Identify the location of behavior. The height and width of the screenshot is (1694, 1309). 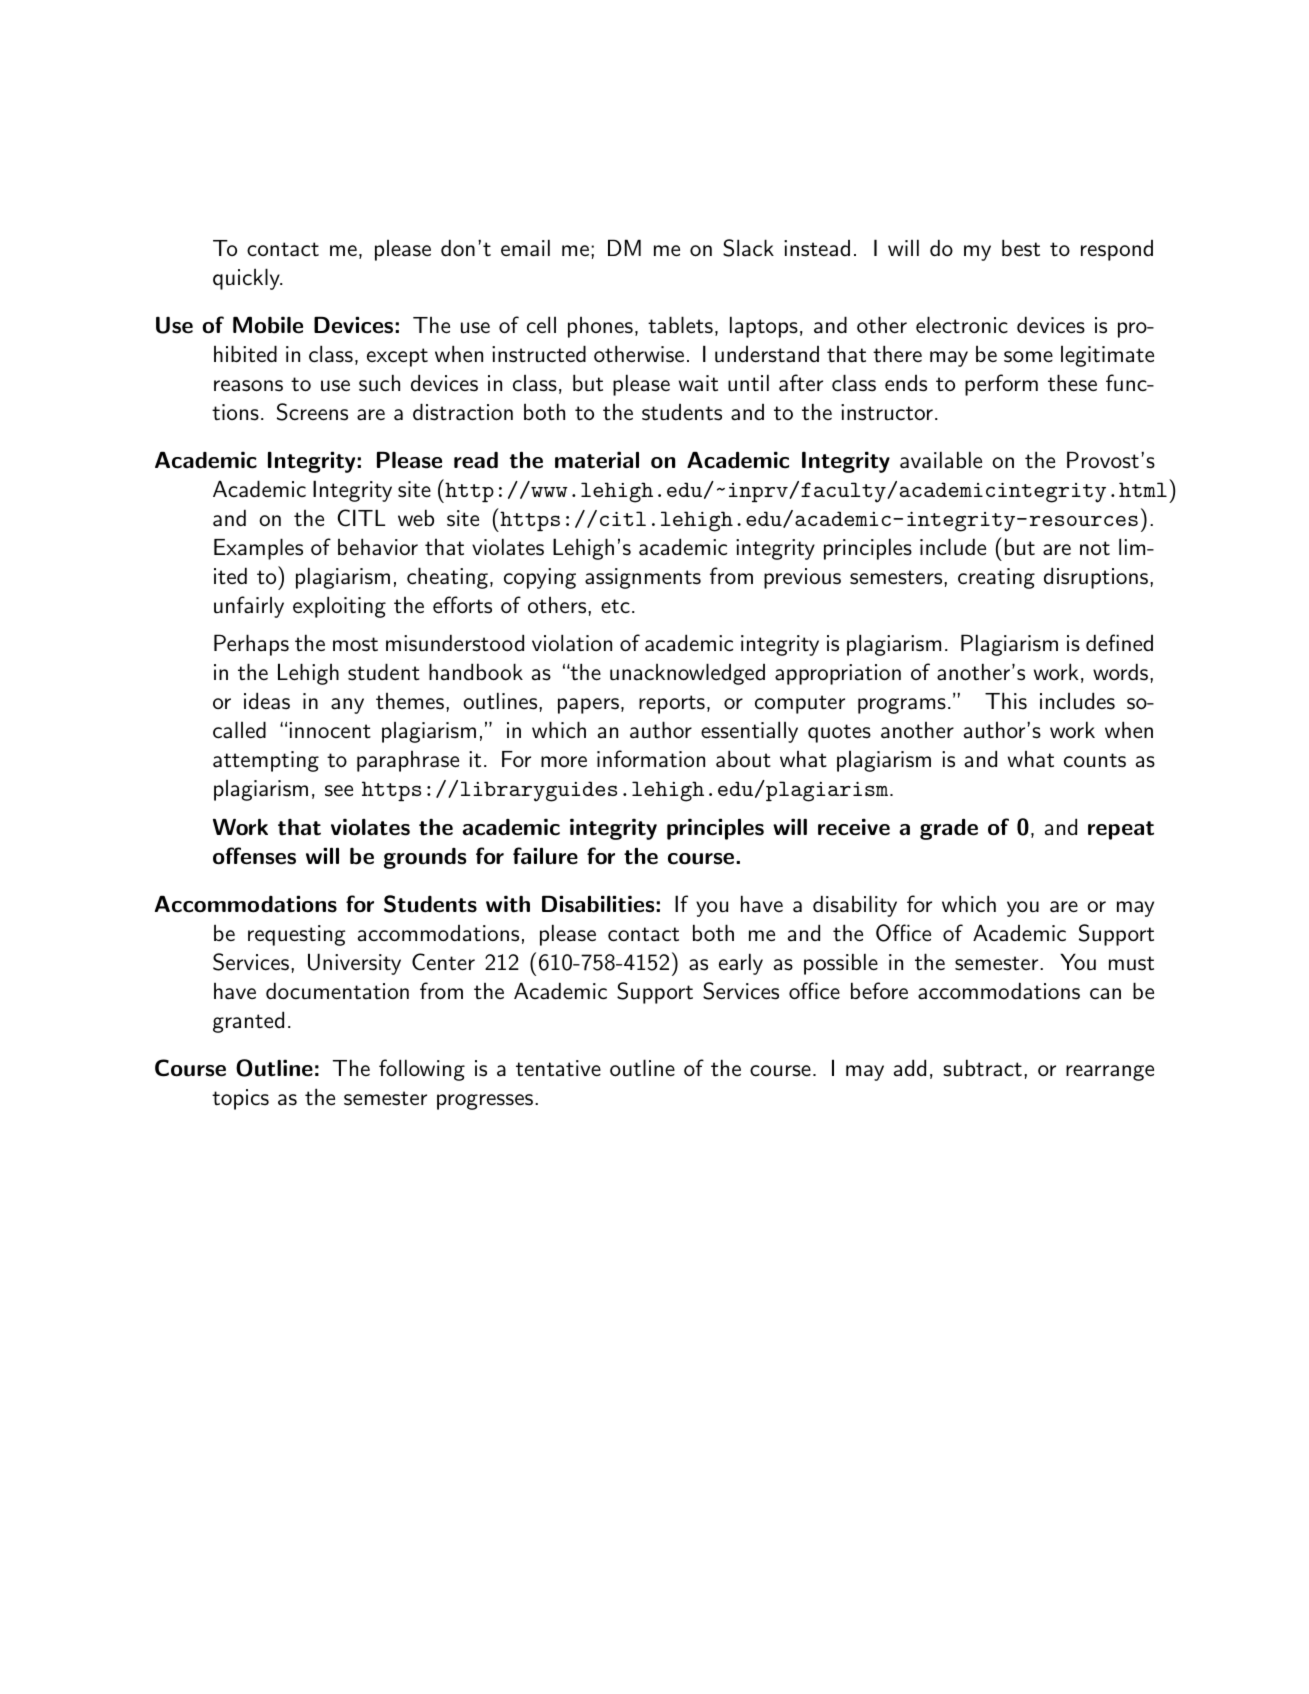
(378, 547).
